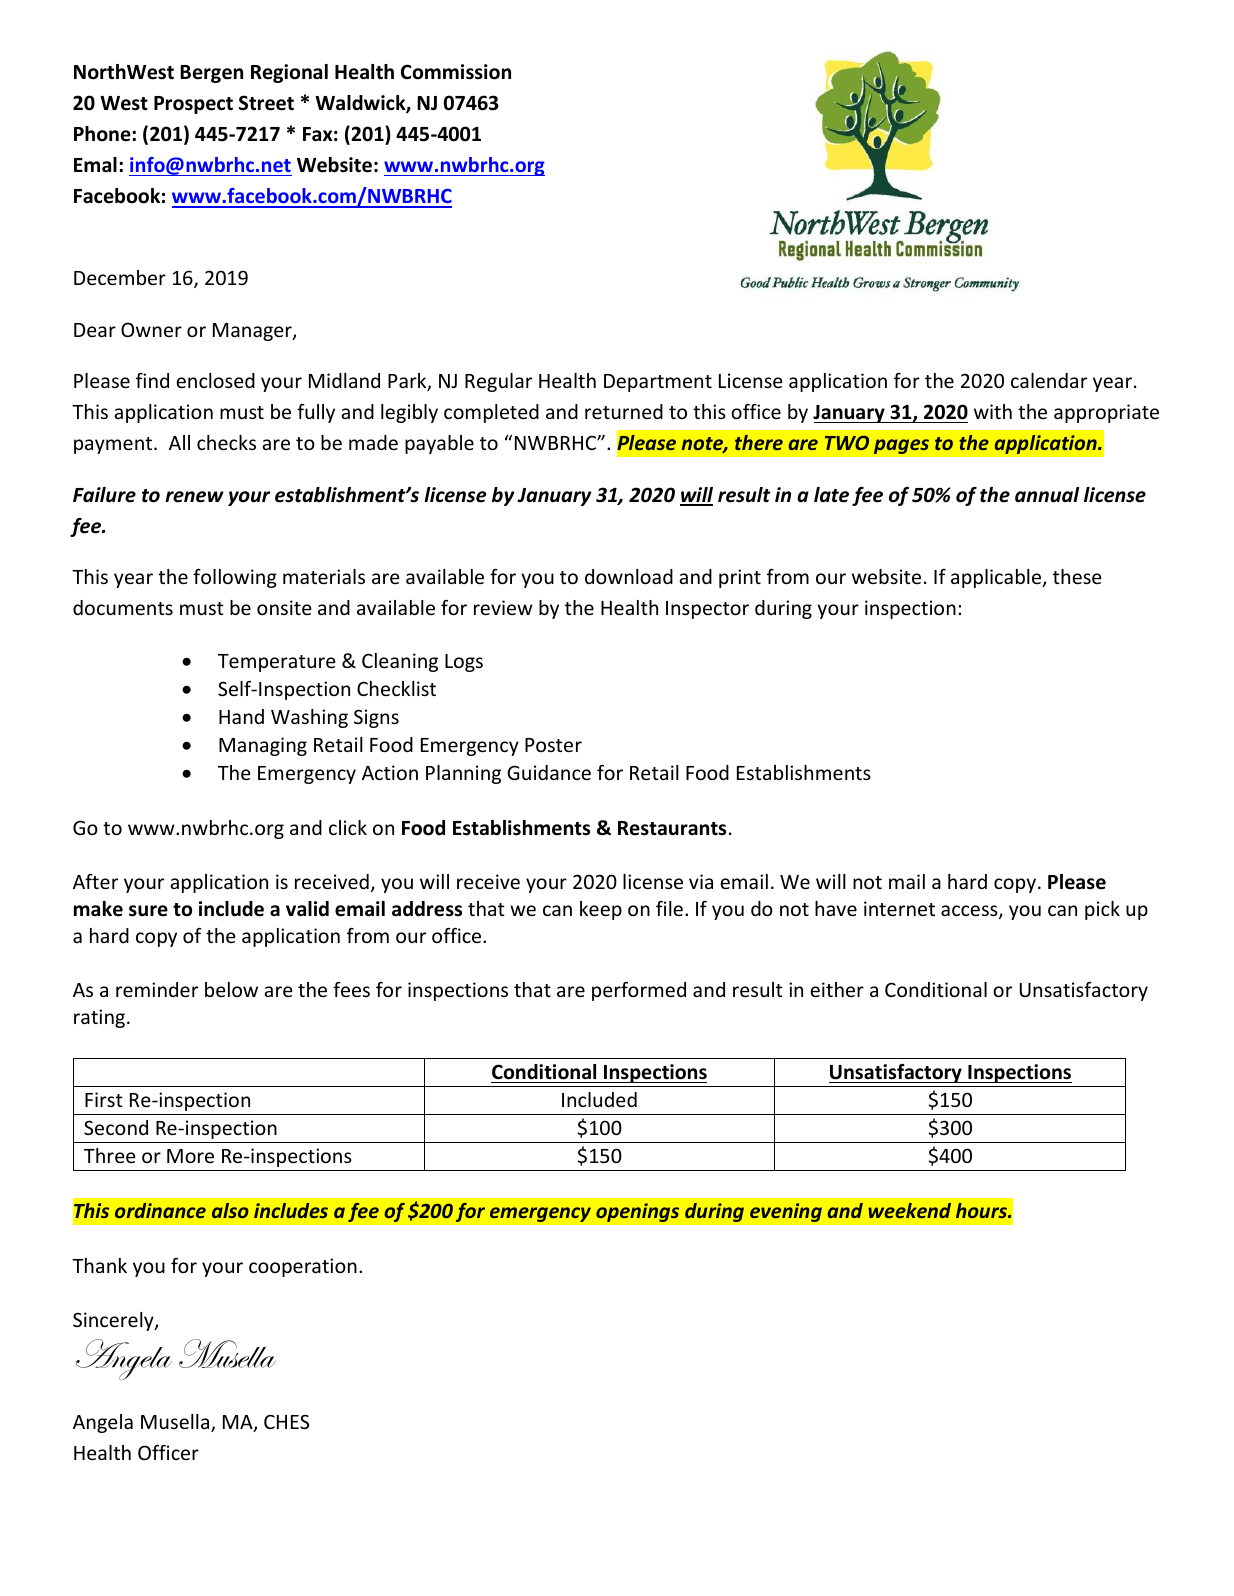  What do you see at coordinates (286, 1421) in the page?
I see `CHES` at bounding box center [286, 1421].
